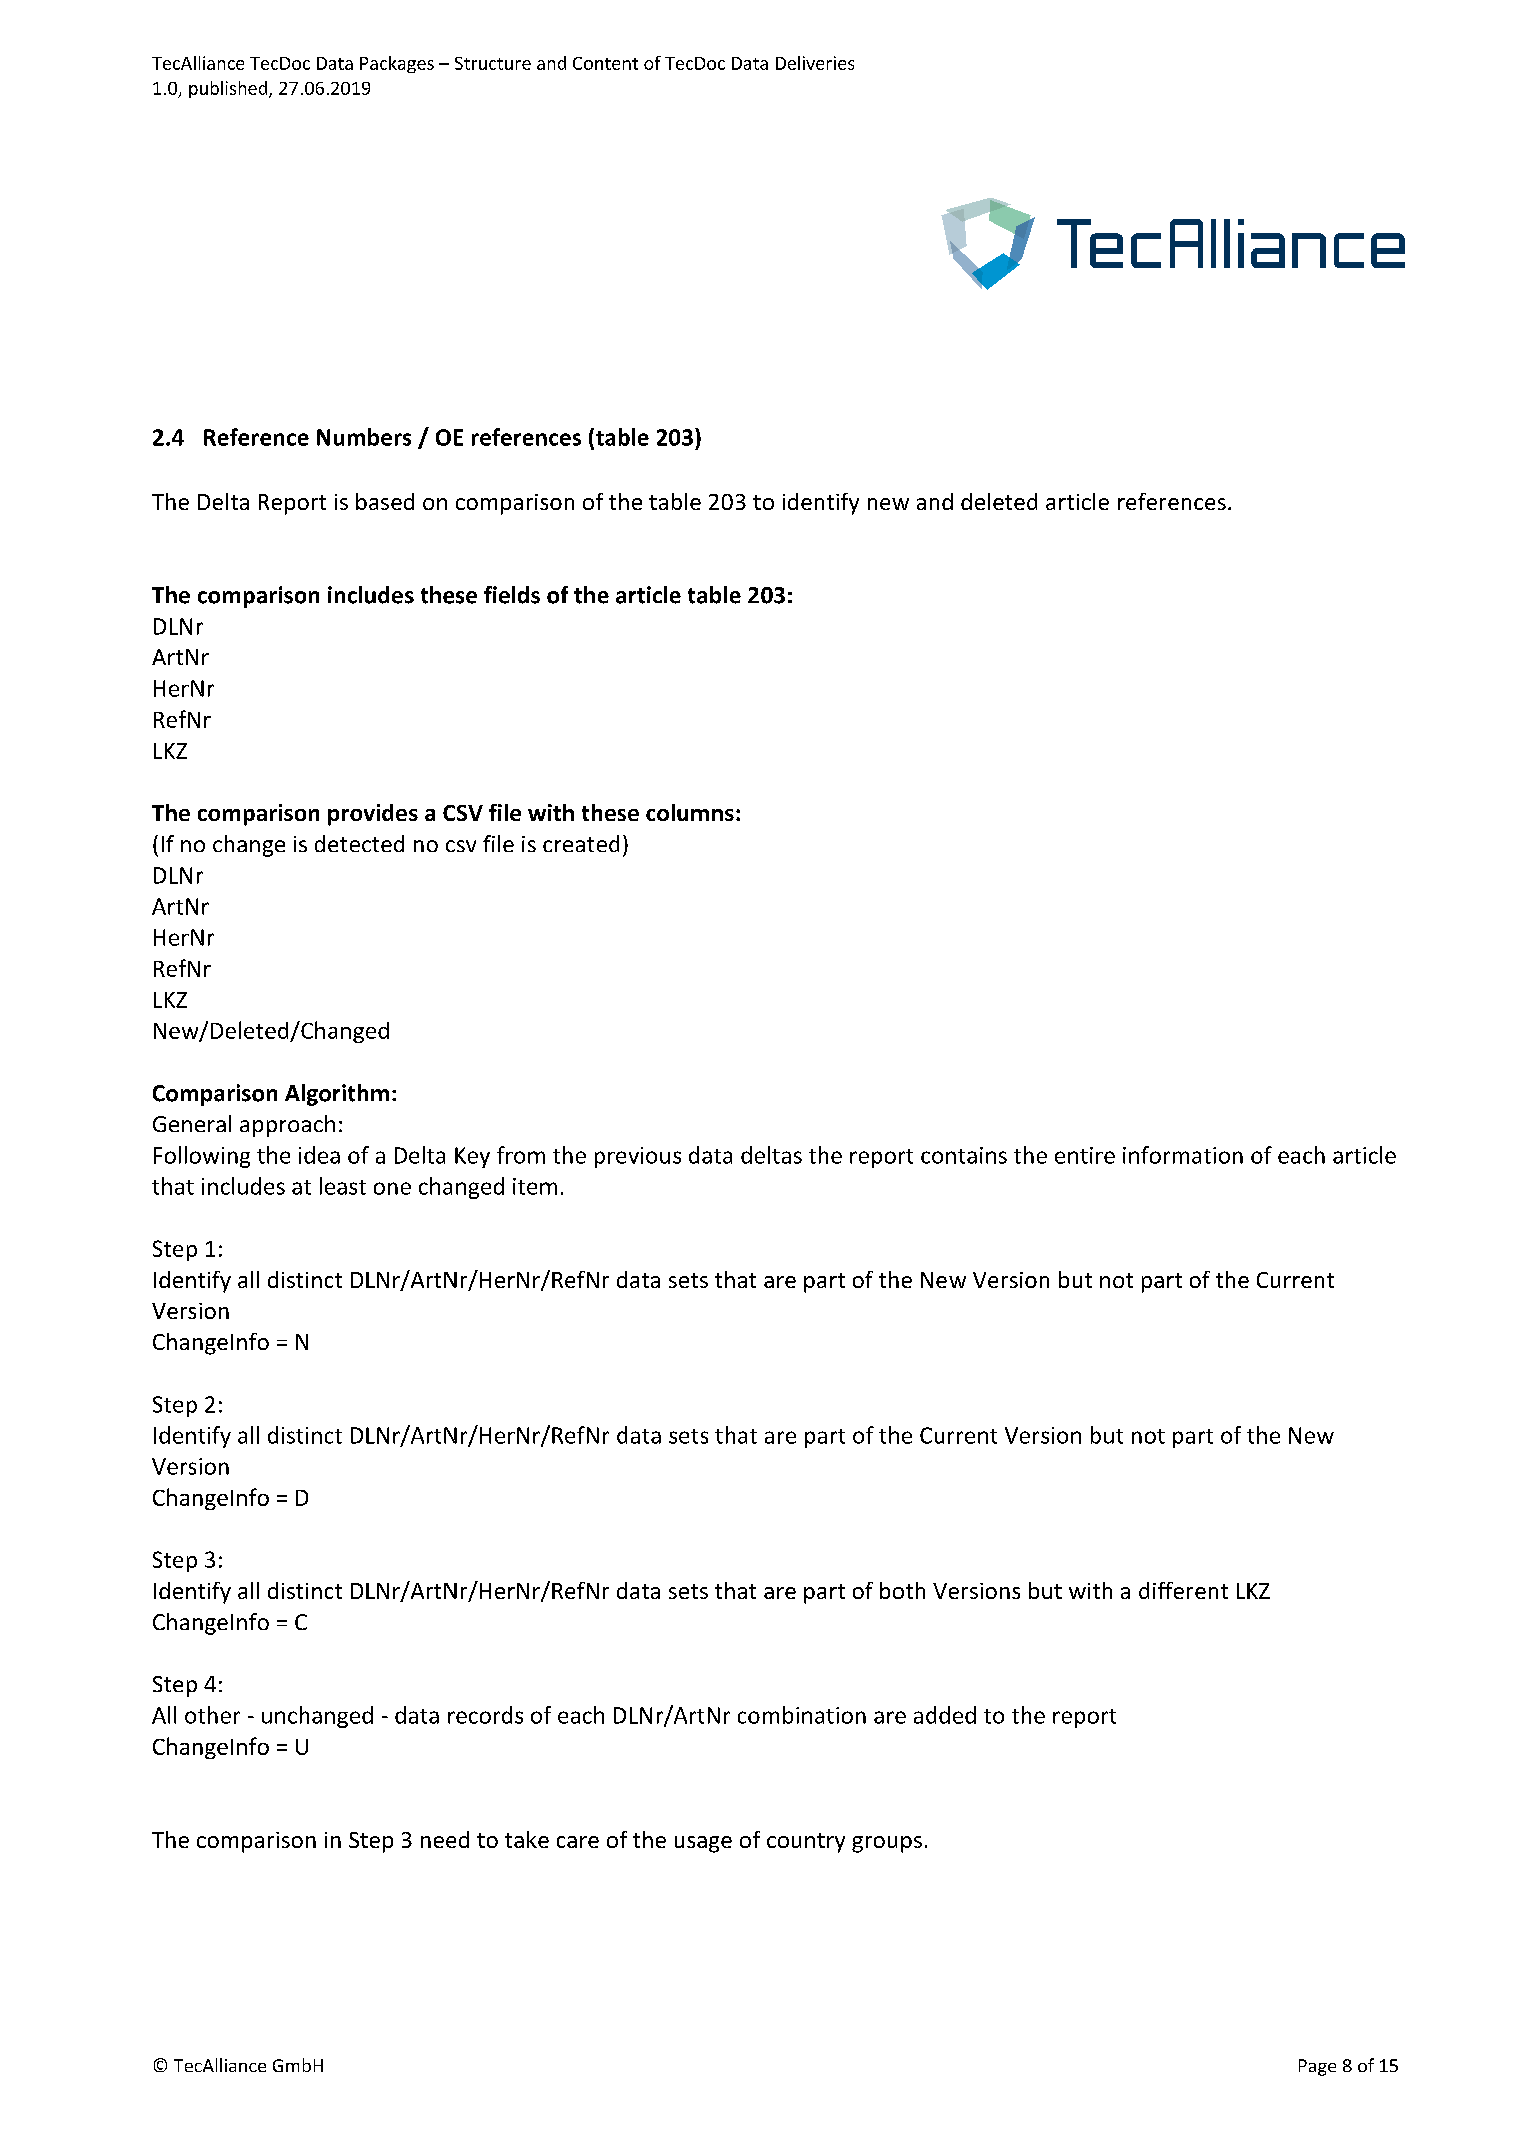 The image size is (1518, 2146). Describe the element at coordinates (1183, 1590) in the image. I see `different` at that location.
